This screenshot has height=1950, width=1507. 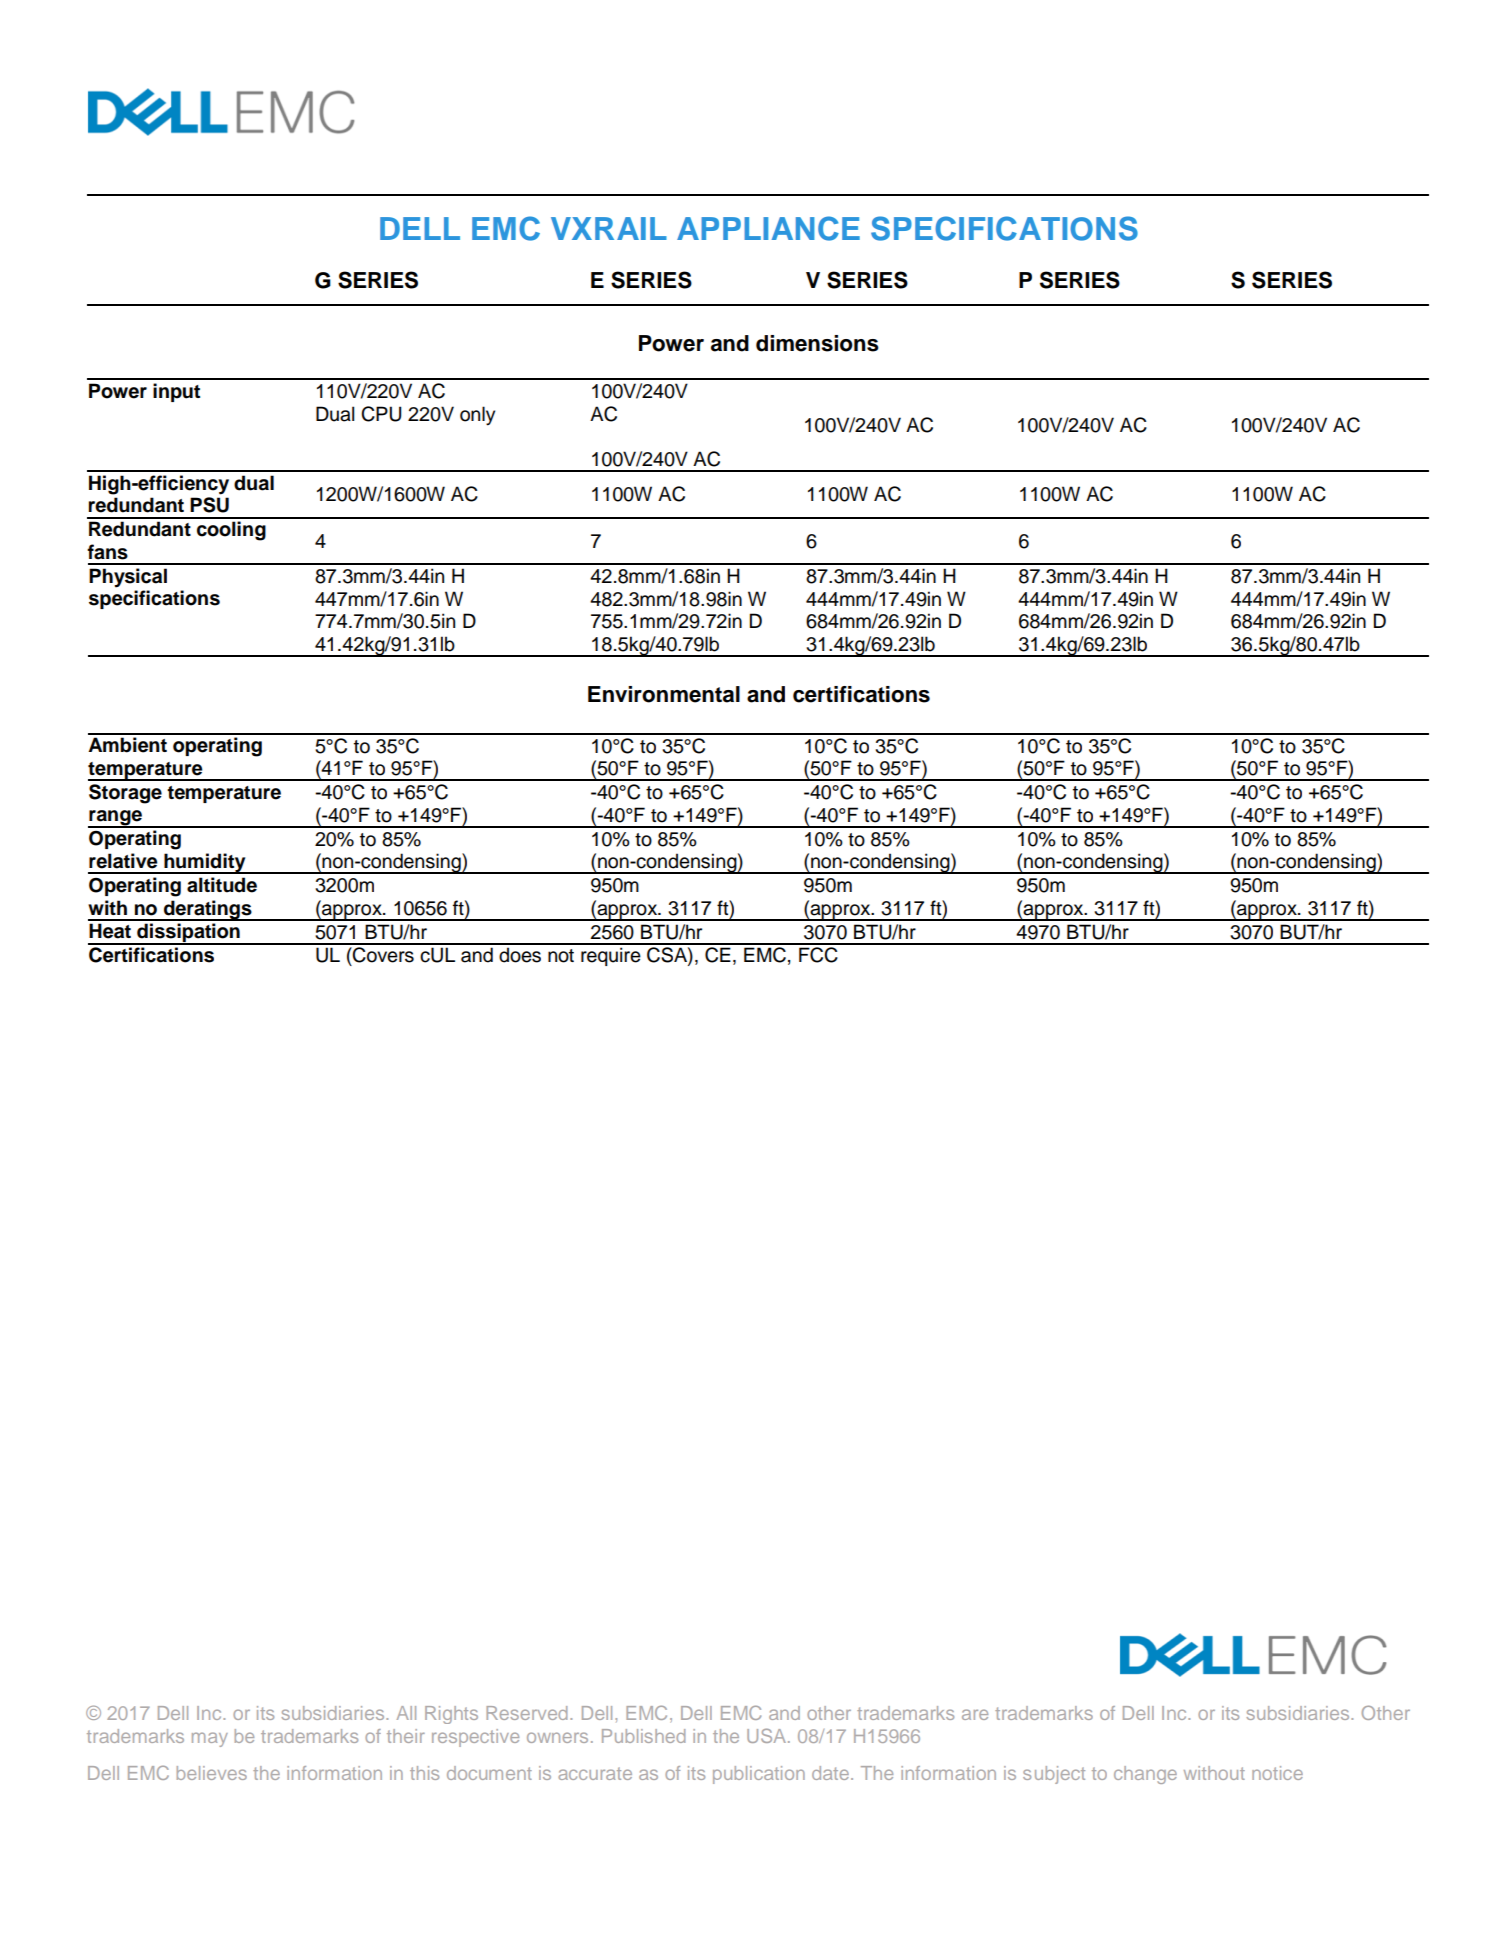 What do you see at coordinates (520, 955) in the screenshot?
I see `does` at bounding box center [520, 955].
